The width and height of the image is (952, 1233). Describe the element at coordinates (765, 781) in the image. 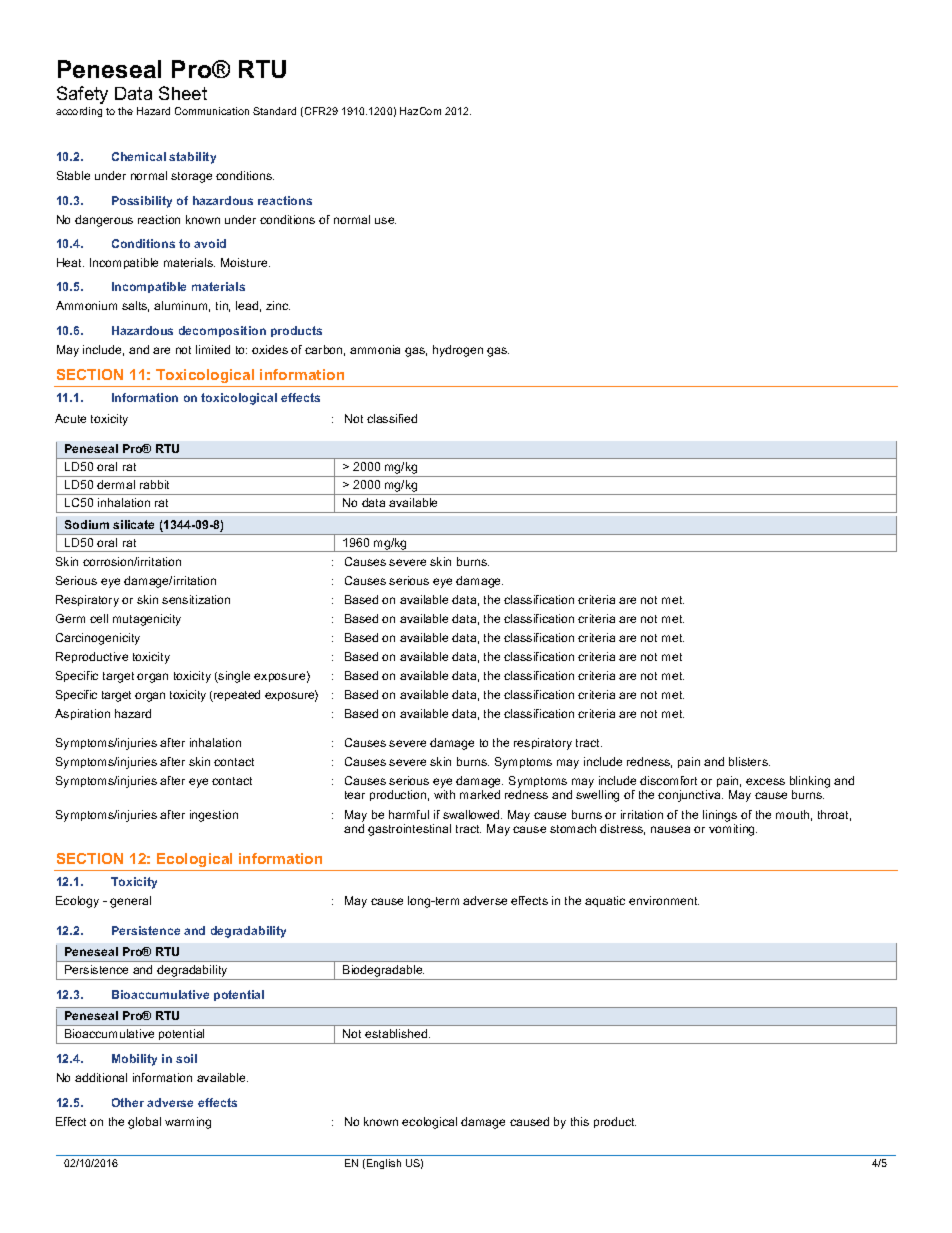

I see `excess` at that location.
